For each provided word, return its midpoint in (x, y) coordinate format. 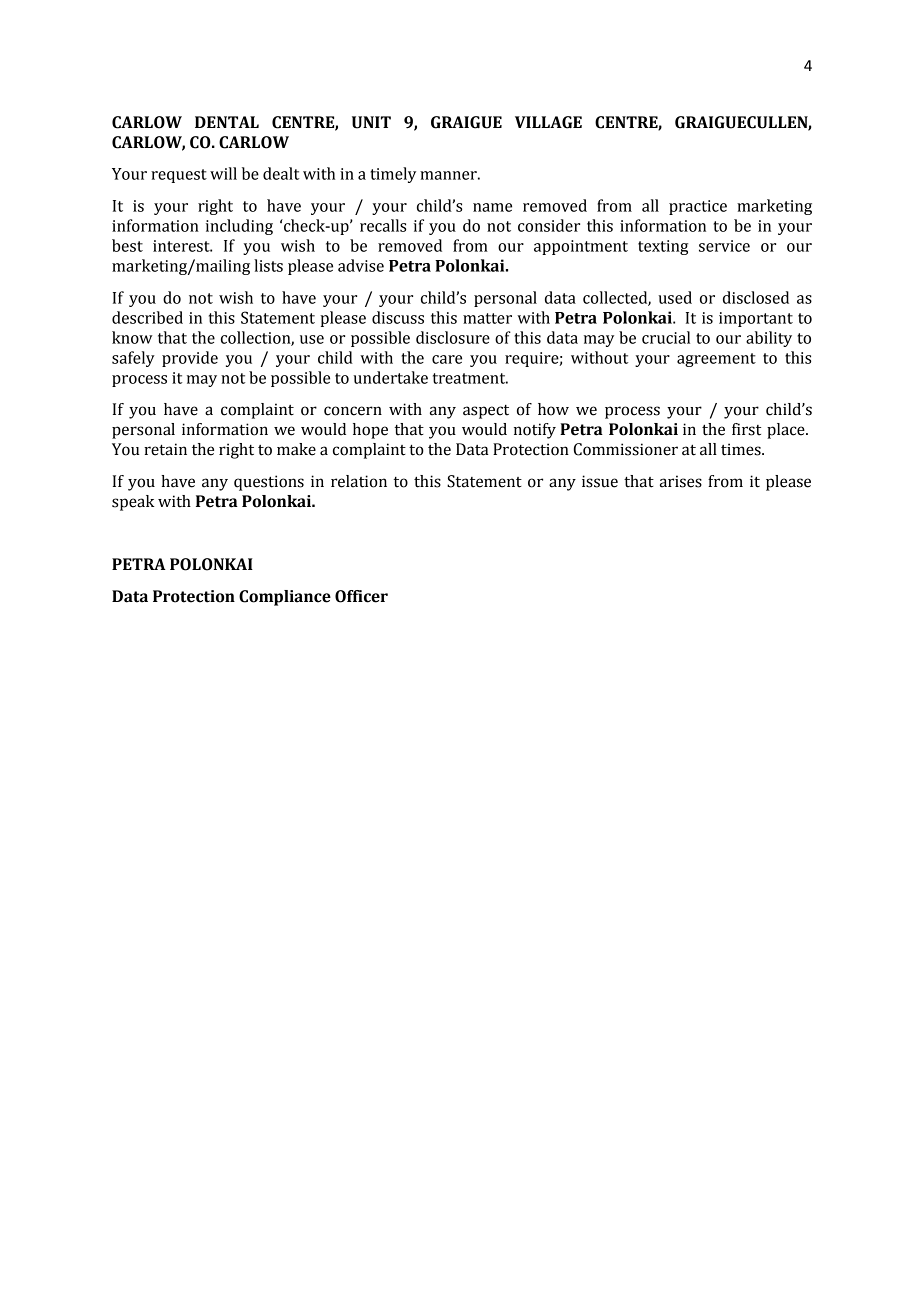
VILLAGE (548, 122)
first (746, 429)
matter (487, 318)
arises (681, 481)
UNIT (371, 122)
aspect (486, 412)
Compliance (285, 598)
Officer (361, 596)
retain (165, 449)
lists (268, 265)
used (675, 297)
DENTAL (227, 122)
